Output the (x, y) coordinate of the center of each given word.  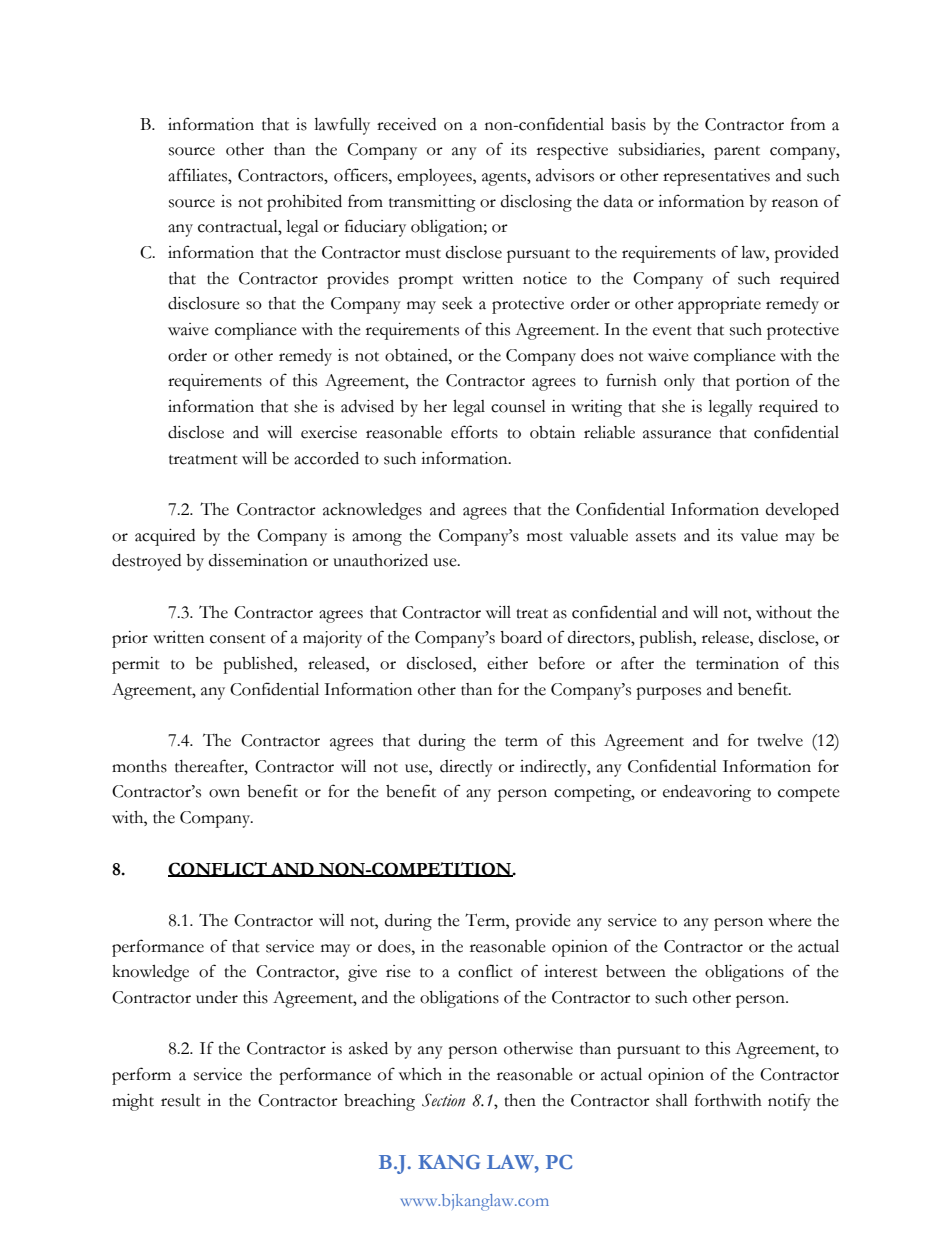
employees (435, 177)
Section (443, 1100)
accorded (326, 458)
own (224, 793)
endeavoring (707, 793)
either (507, 663)
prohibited (304, 203)
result (181, 1100)
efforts (474, 432)
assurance (677, 434)
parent (737, 153)
